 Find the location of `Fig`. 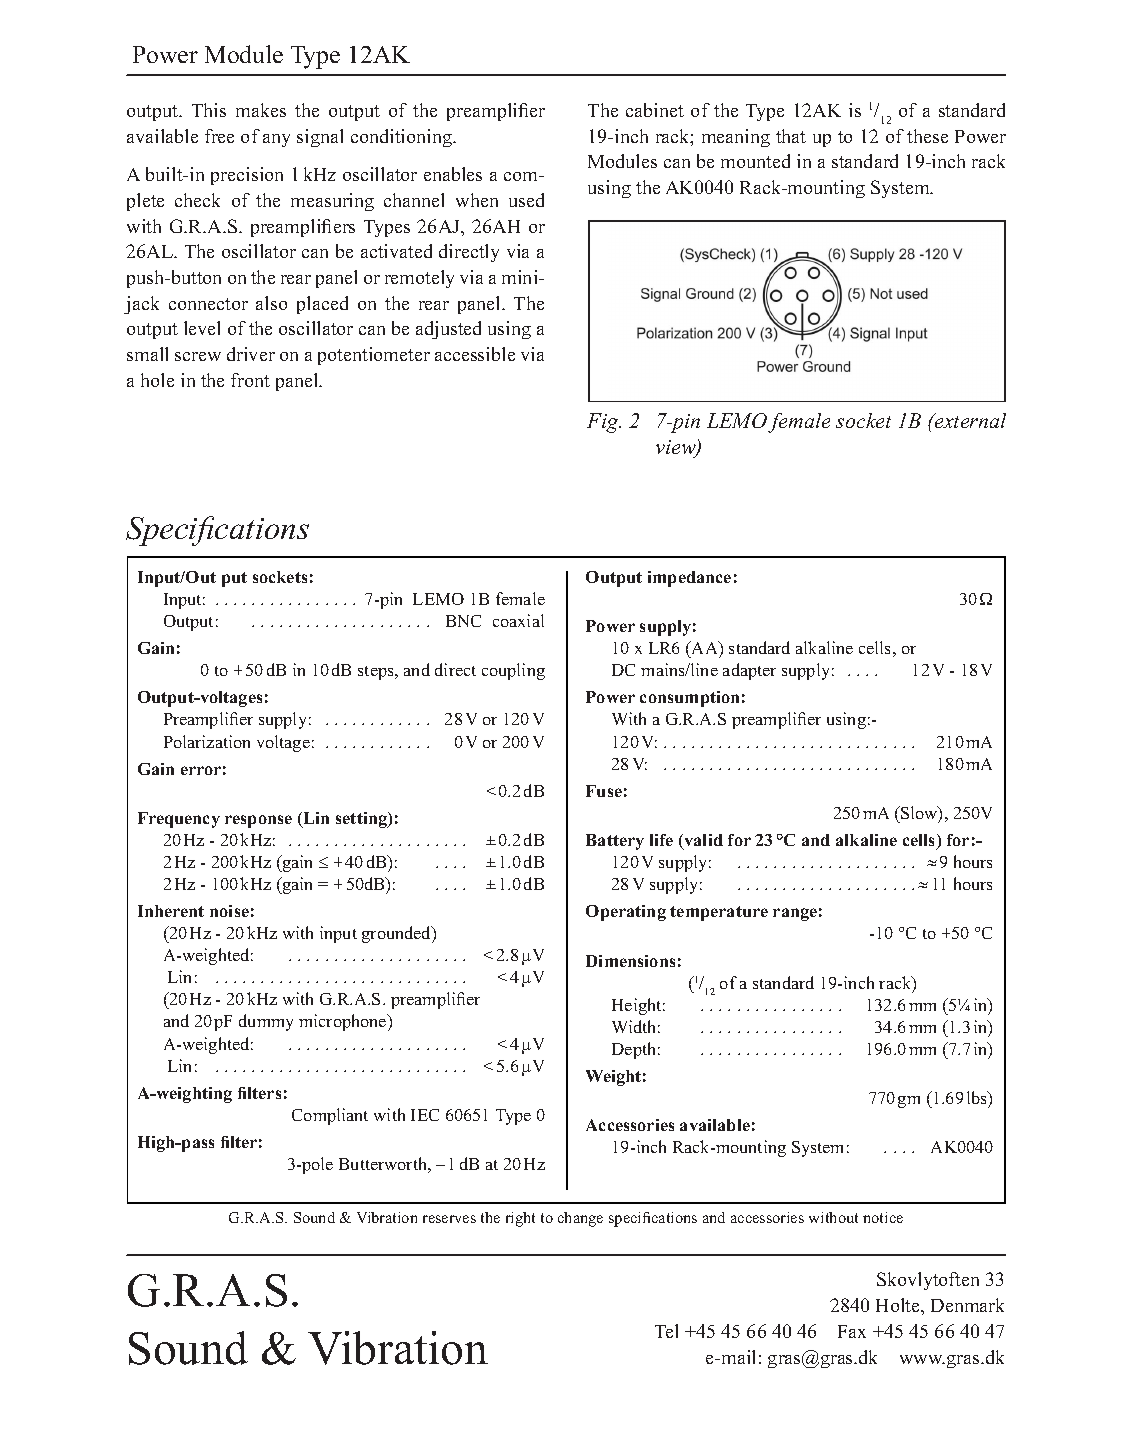

Fig is located at coordinates (604, 423).
